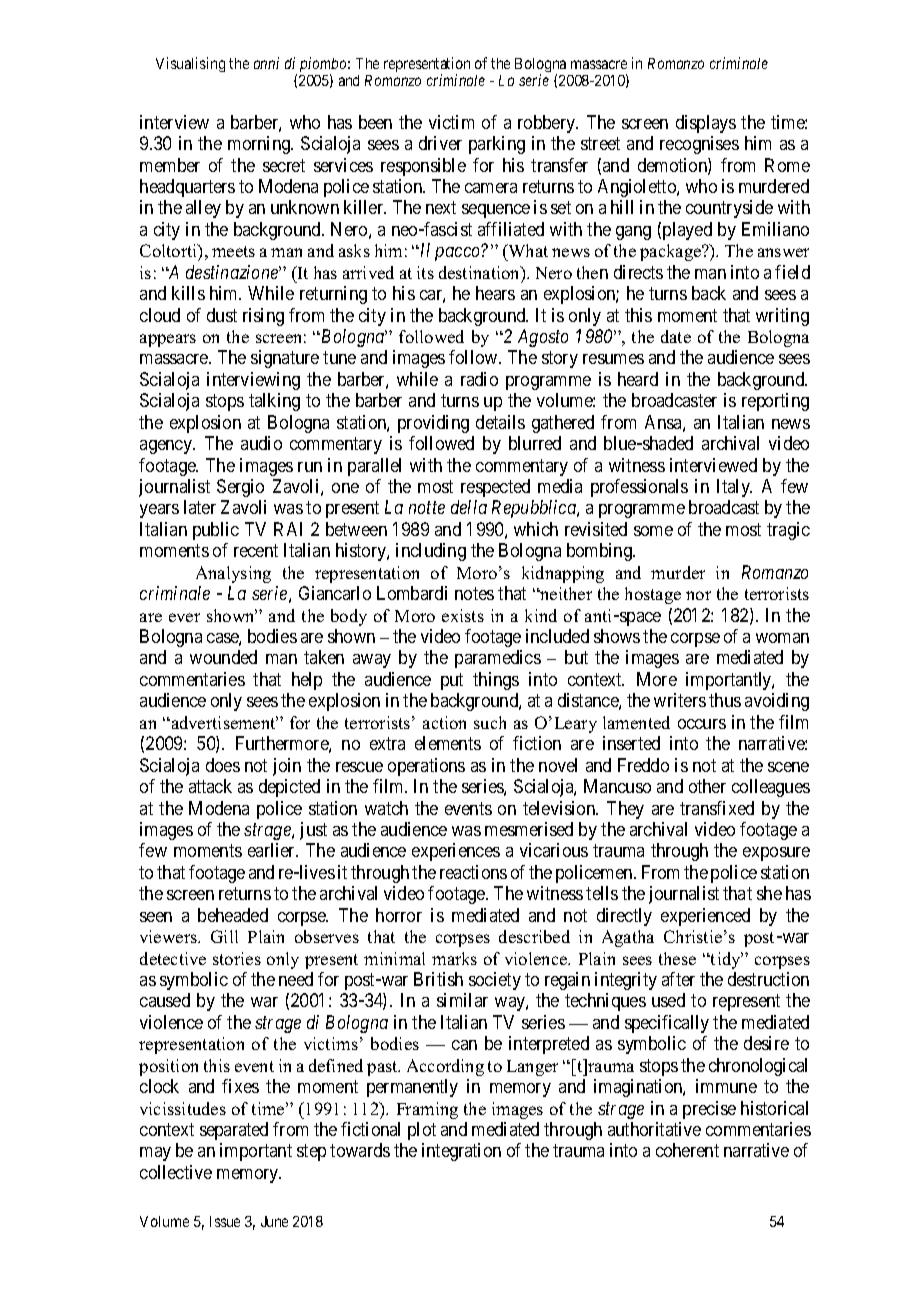 The image size is (924, 1307). What do you see at coordinates (497, 145) in the screenshot?
I see `parking` at bounding box center [497, 145].
